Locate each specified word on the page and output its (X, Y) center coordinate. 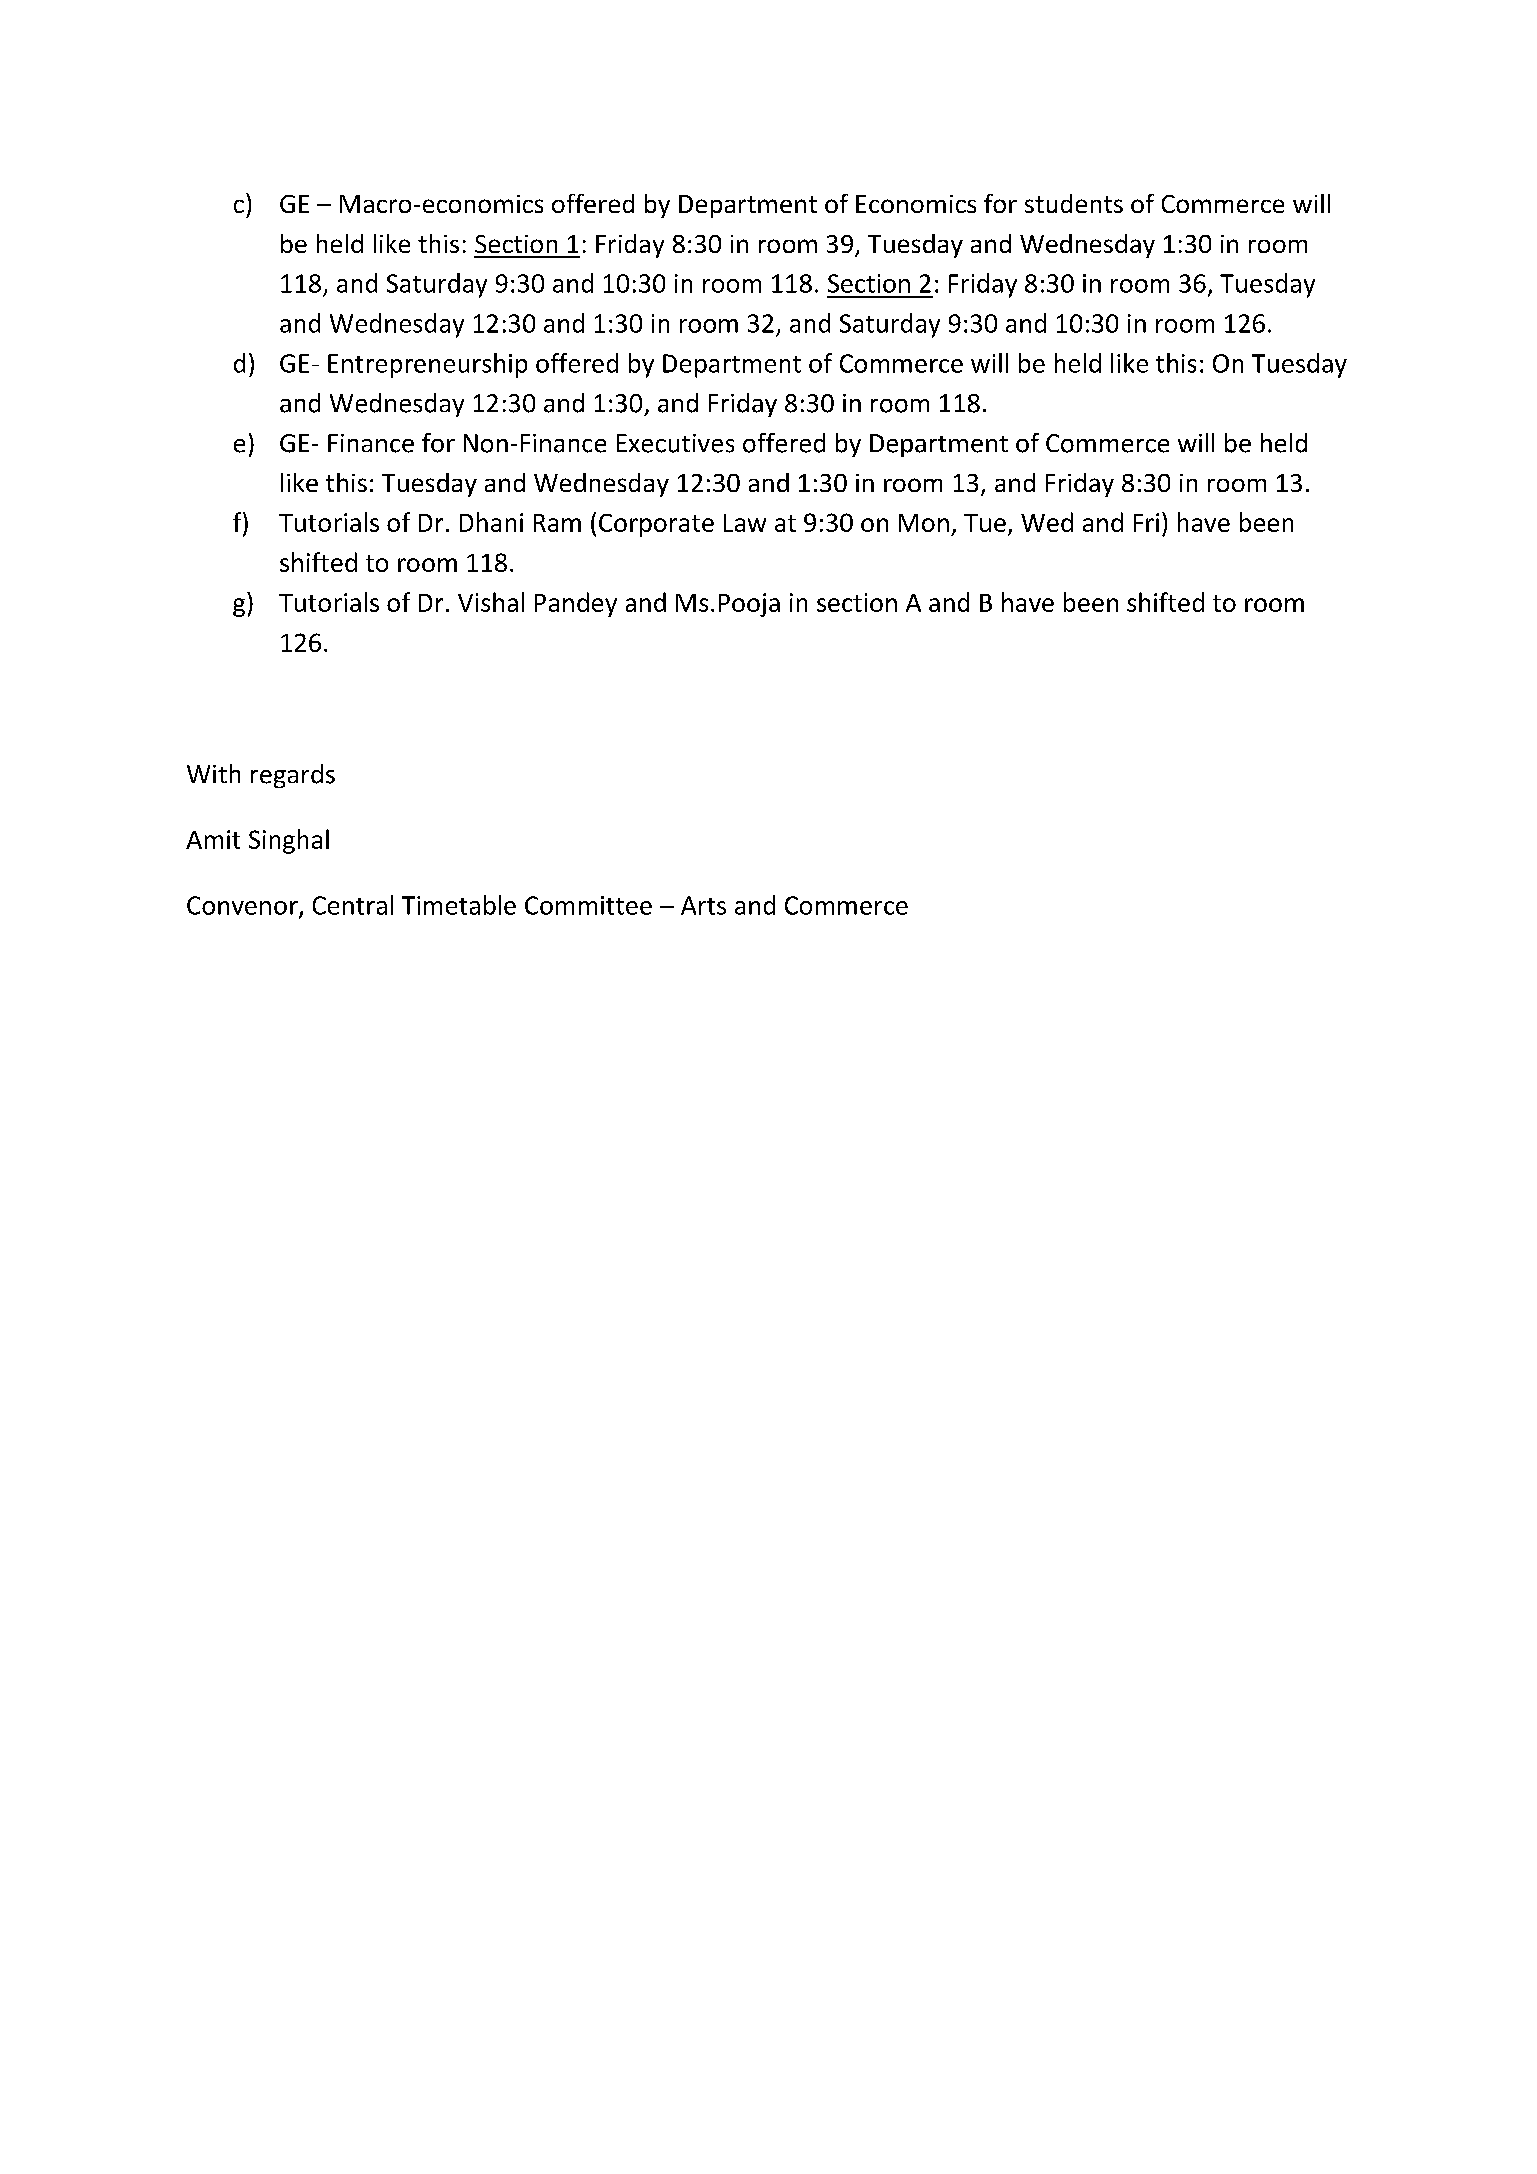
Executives (675, 443)
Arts (703, 905)
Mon (924, 523)
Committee (588, 905)
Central (353, 905)
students (1074, 203)
